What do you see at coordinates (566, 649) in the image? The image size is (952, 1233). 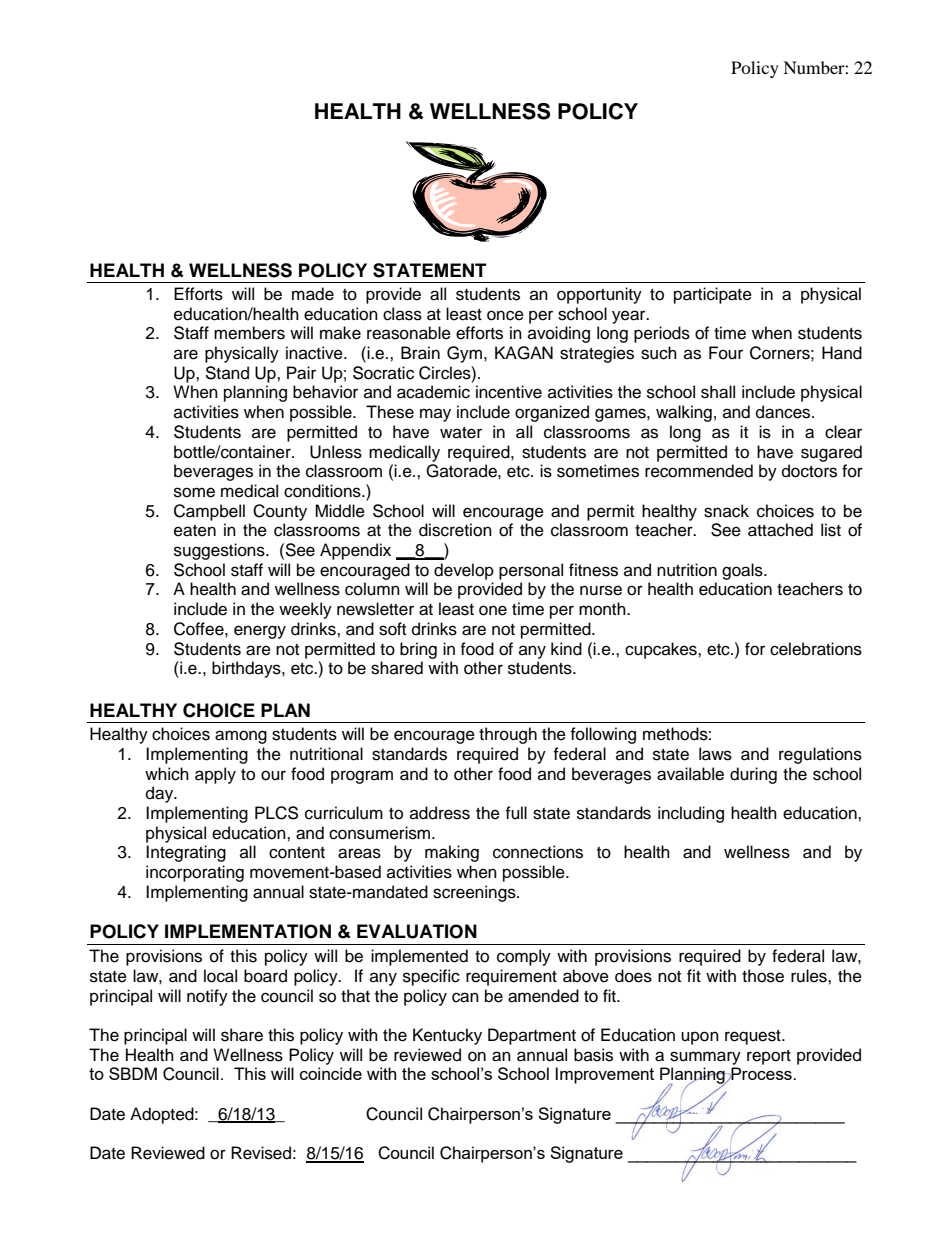 I see `kind` at bounding box center [566, 649].
